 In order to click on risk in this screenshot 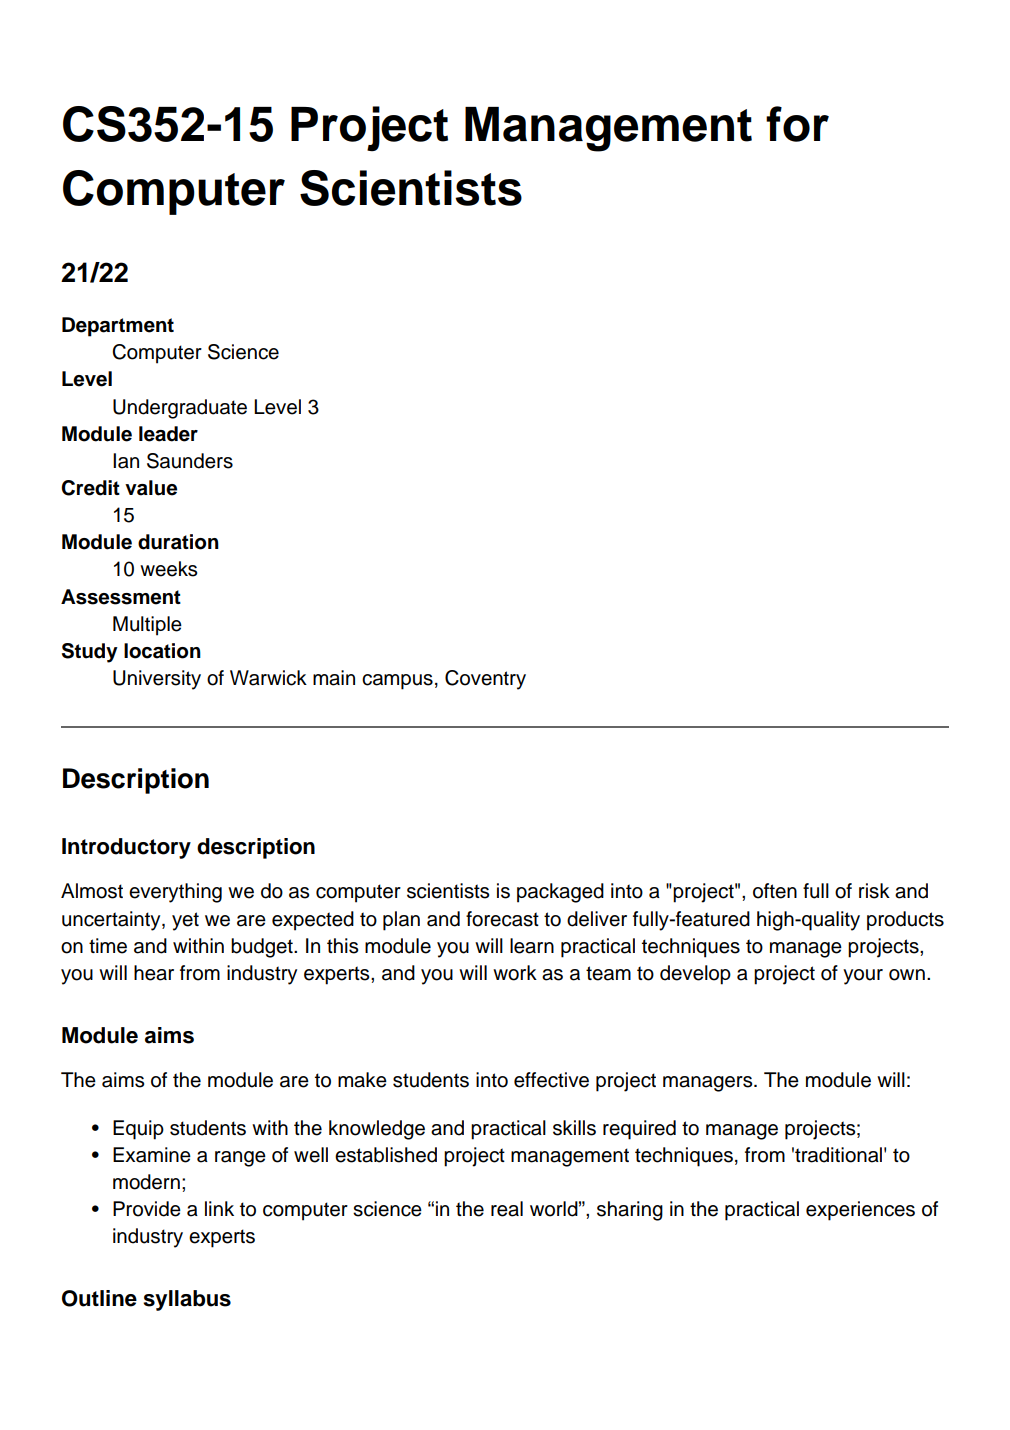, I will do `click(874, 891)`.
